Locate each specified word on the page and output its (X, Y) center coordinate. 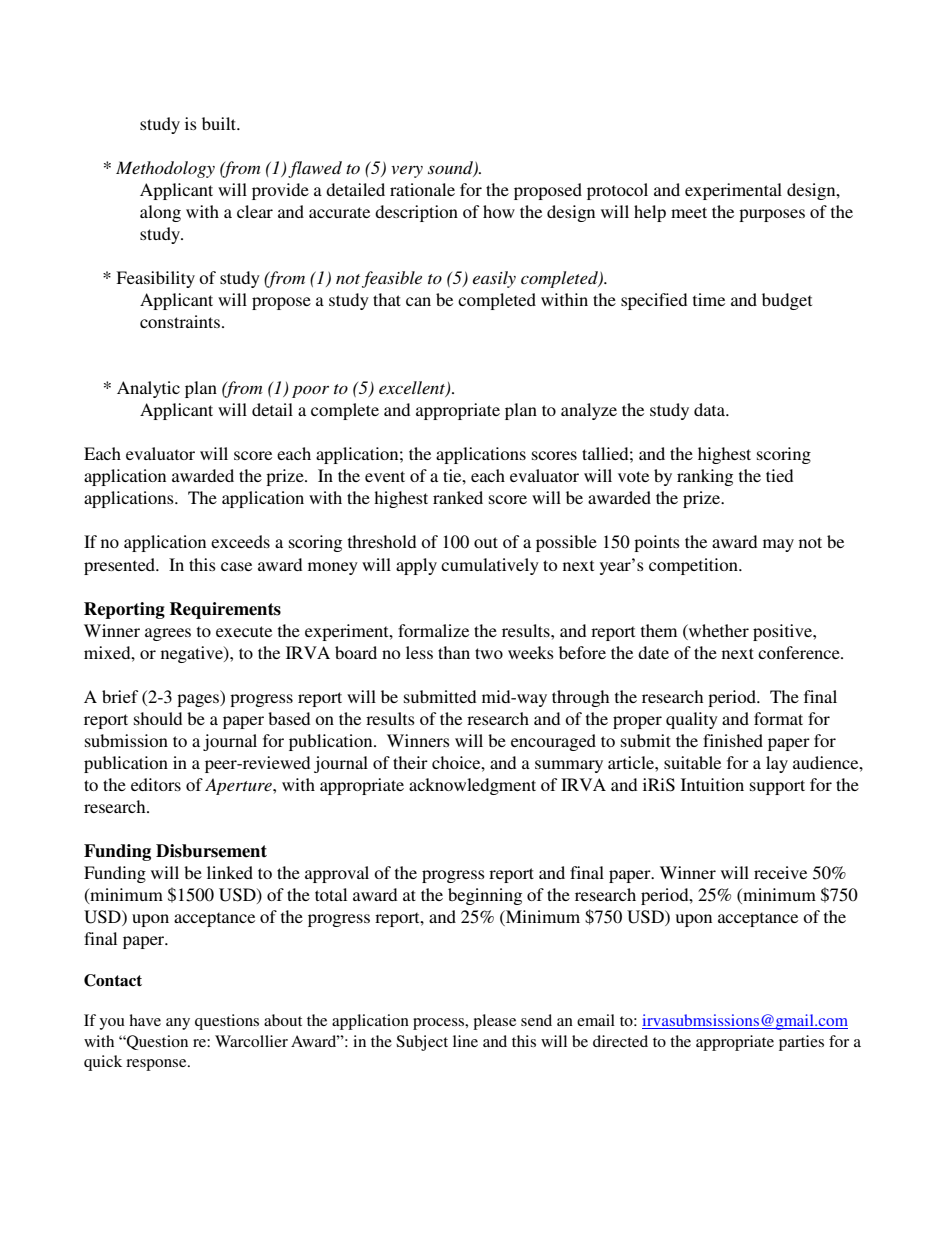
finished (733, 740)
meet (689, 212)
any (178, 1024)
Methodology (165, 169)
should (158, 718)
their (410, 762)
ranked (458, 497)
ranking (705, 477)
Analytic (148, 389)
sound (451, 168)
